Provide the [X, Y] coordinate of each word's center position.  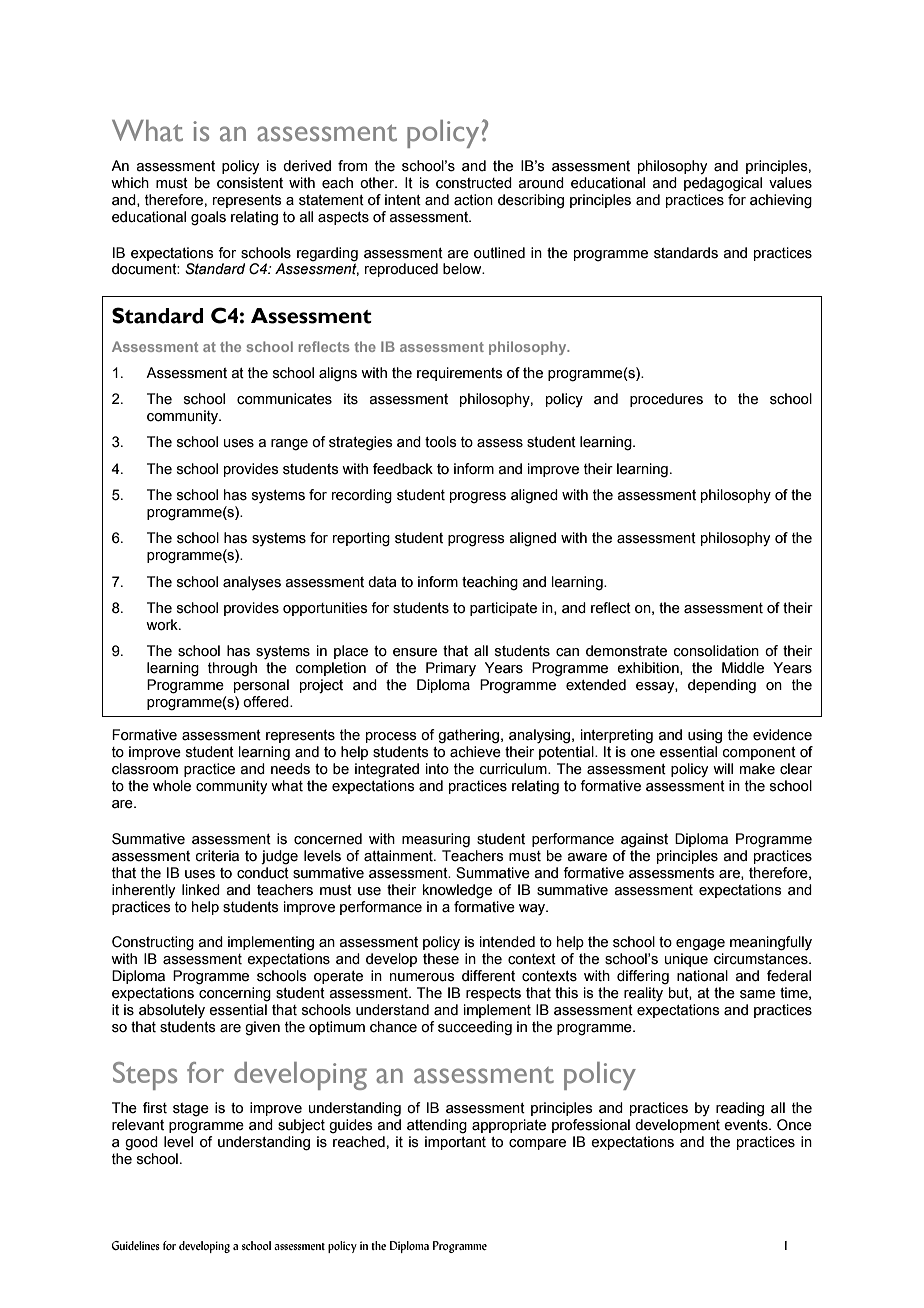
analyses [252, 583]
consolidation [716, 651]
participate [503, 609]
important [455, 1143]
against [644, 840]
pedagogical [723, 184]
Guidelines [136, 1245]
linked [201, 890]
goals [208, 218]
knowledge [457, 891]
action [473, 200]
